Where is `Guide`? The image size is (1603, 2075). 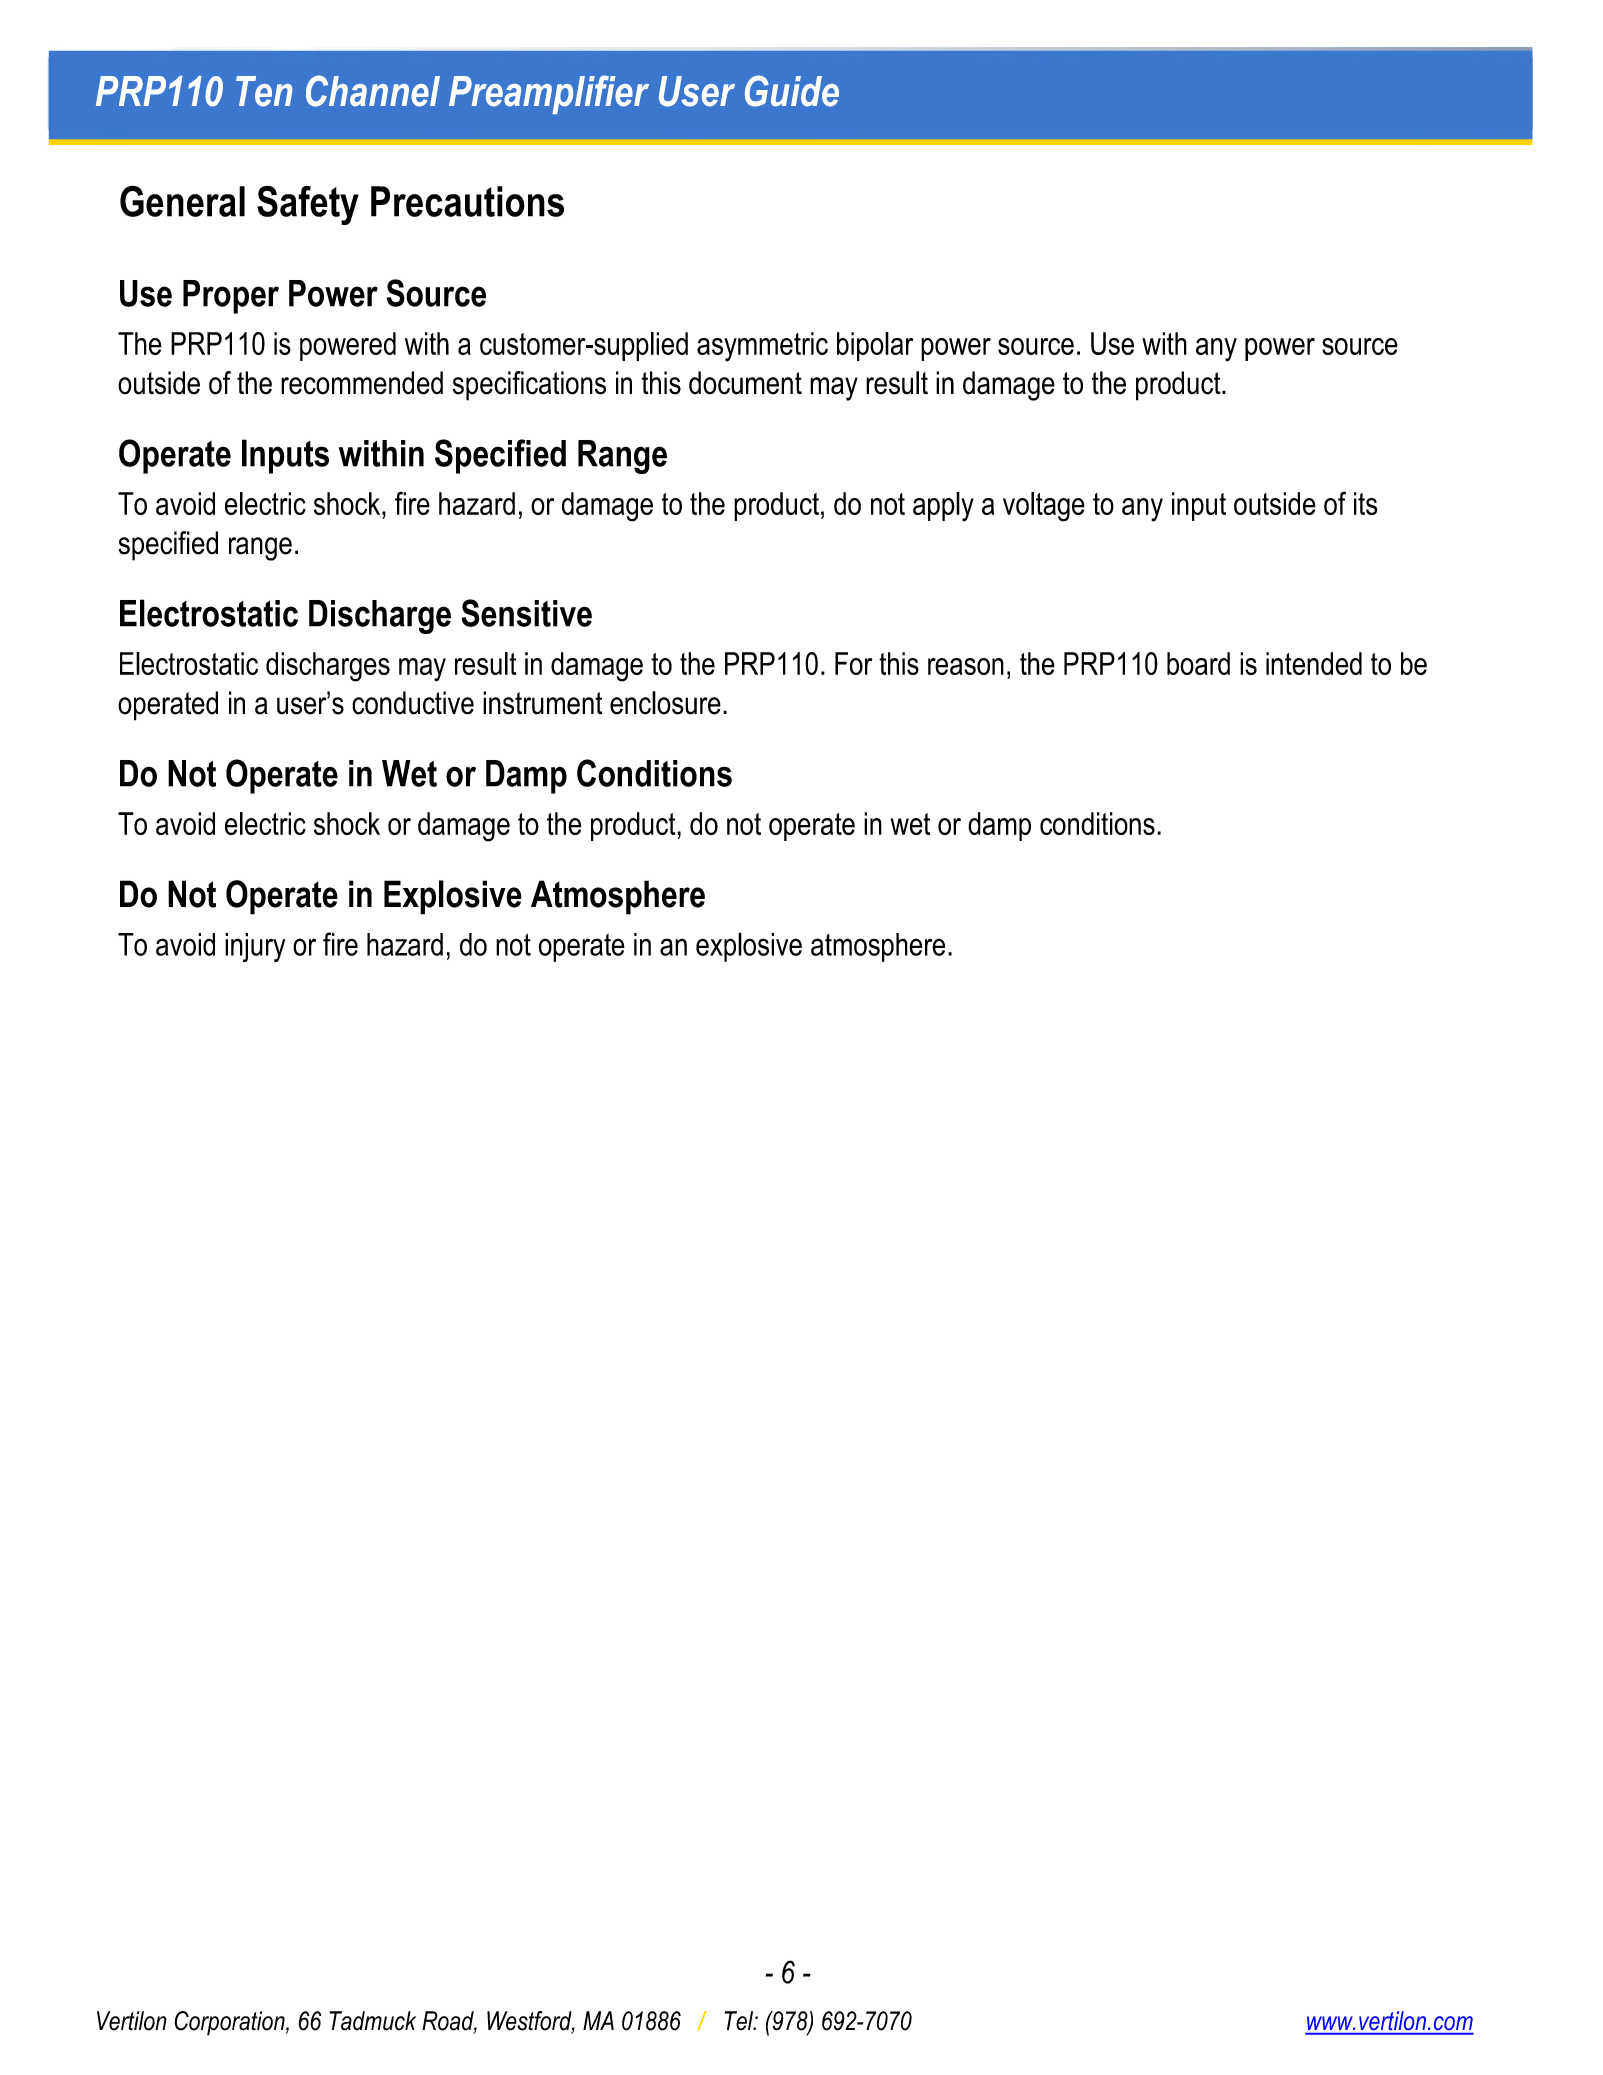 Guide is located at coordinates (792, 91).
